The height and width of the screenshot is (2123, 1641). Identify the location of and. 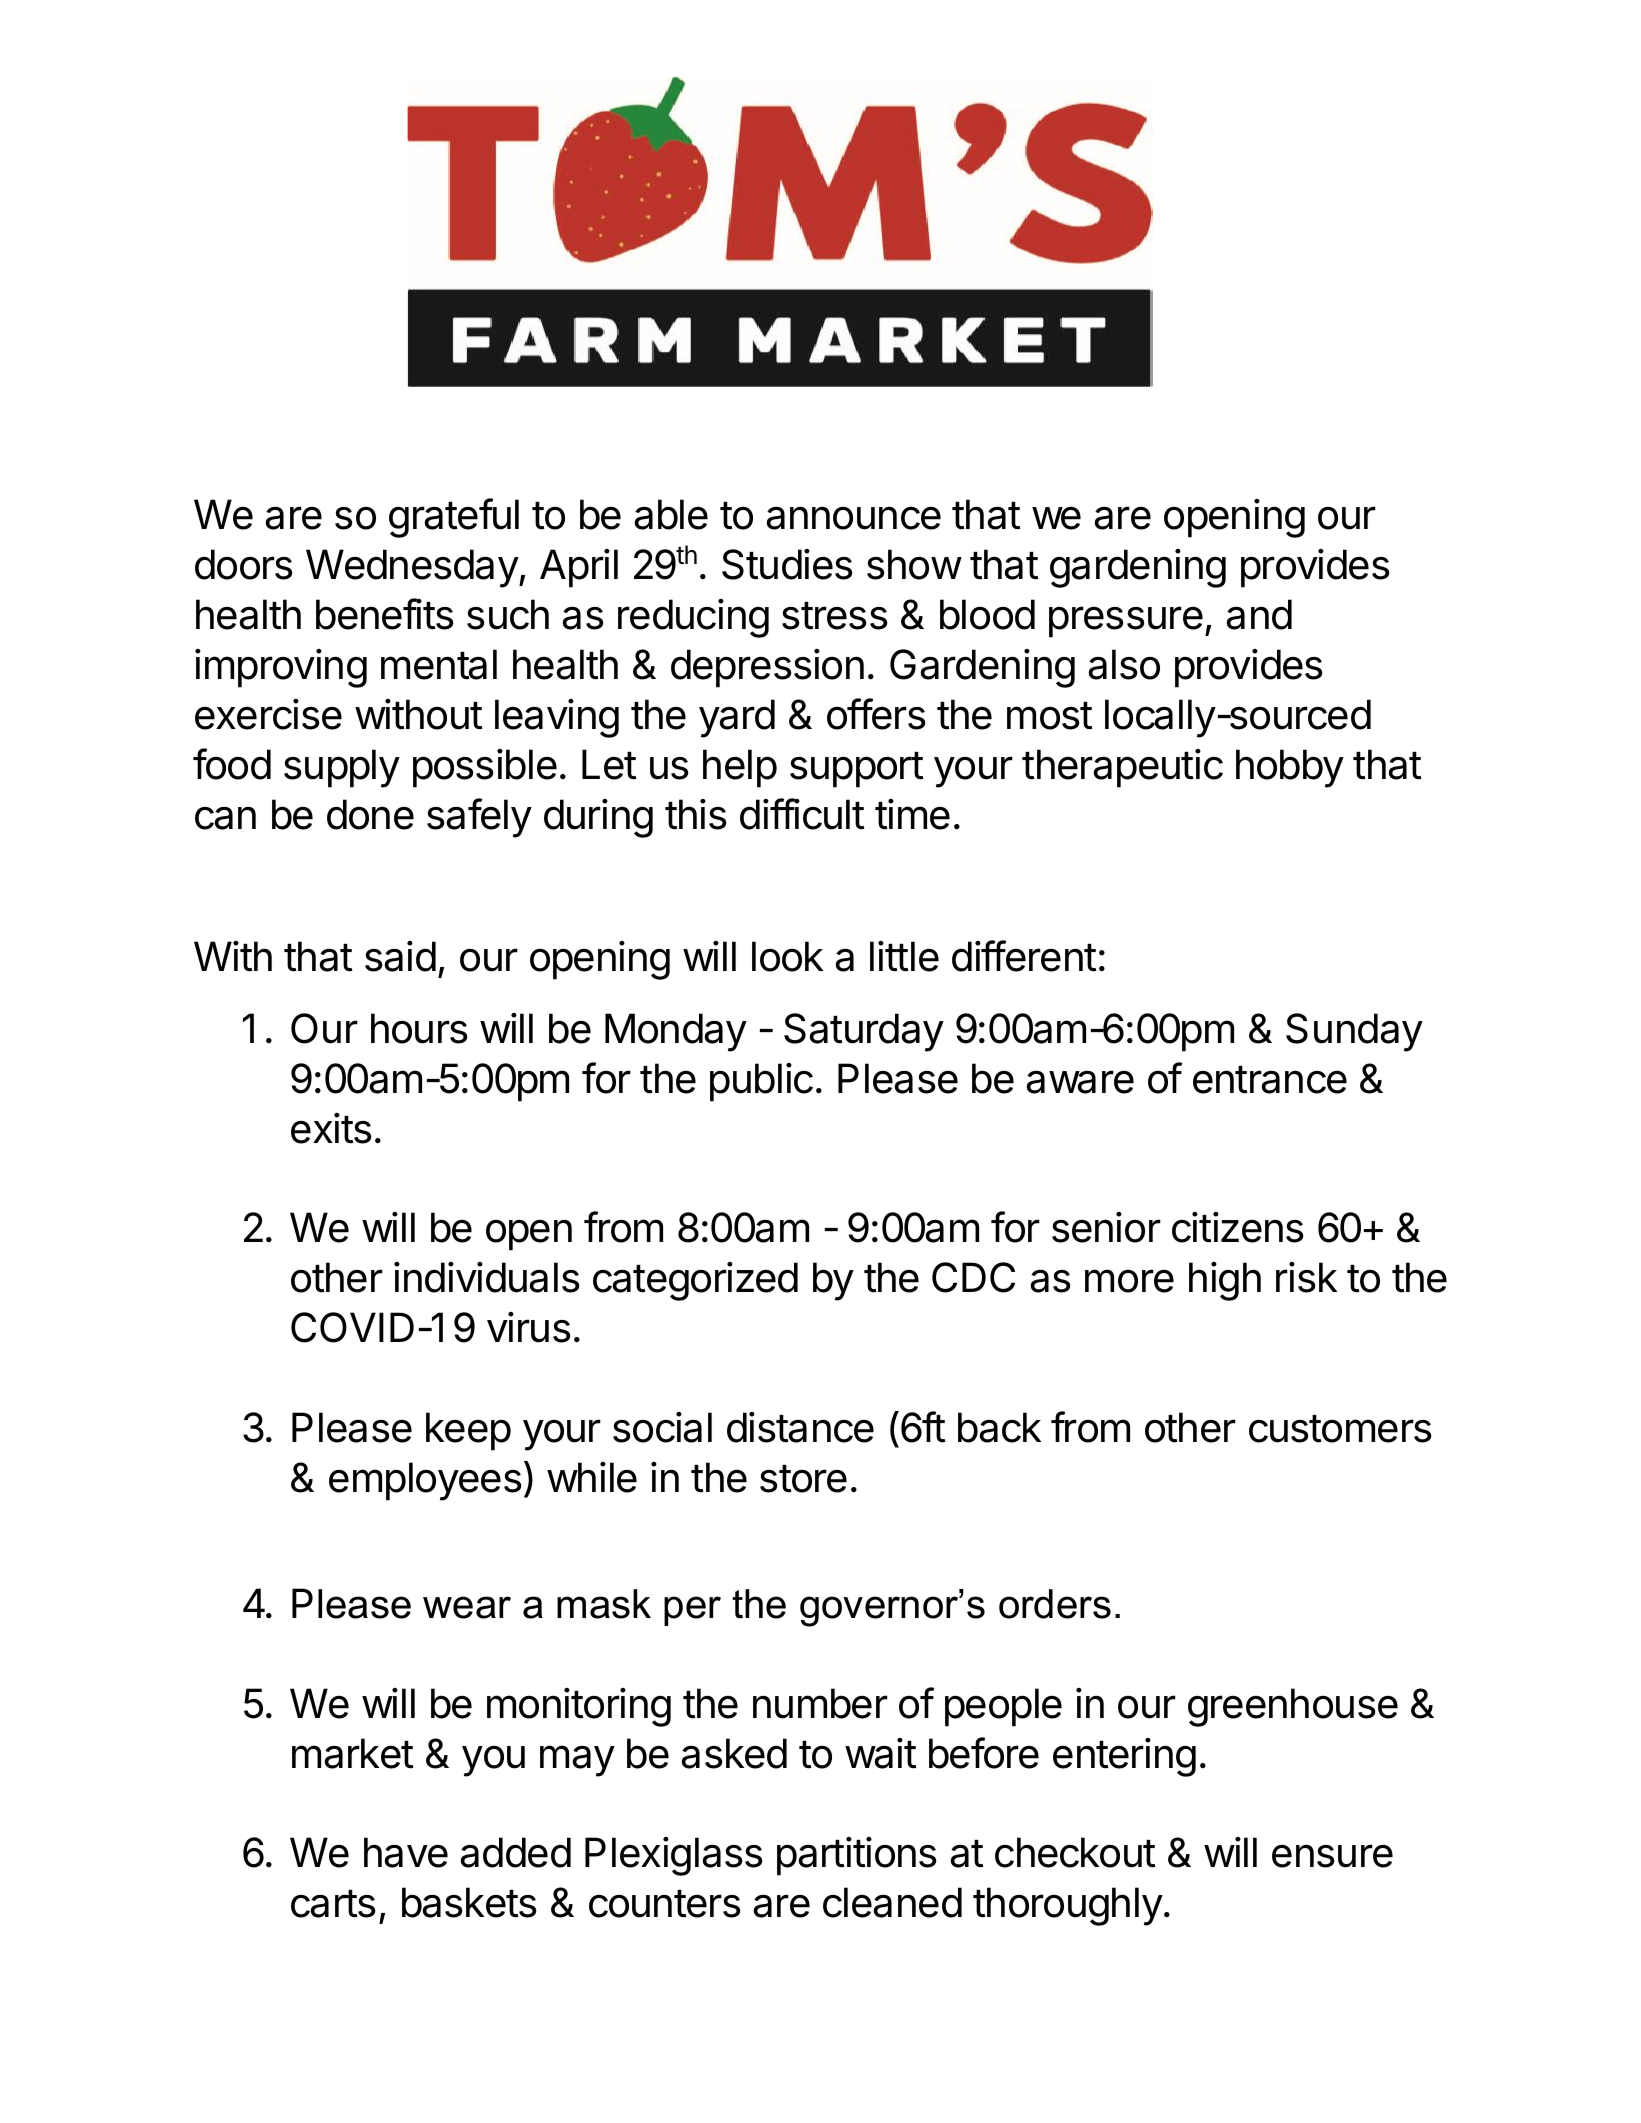
(1259, 614).
